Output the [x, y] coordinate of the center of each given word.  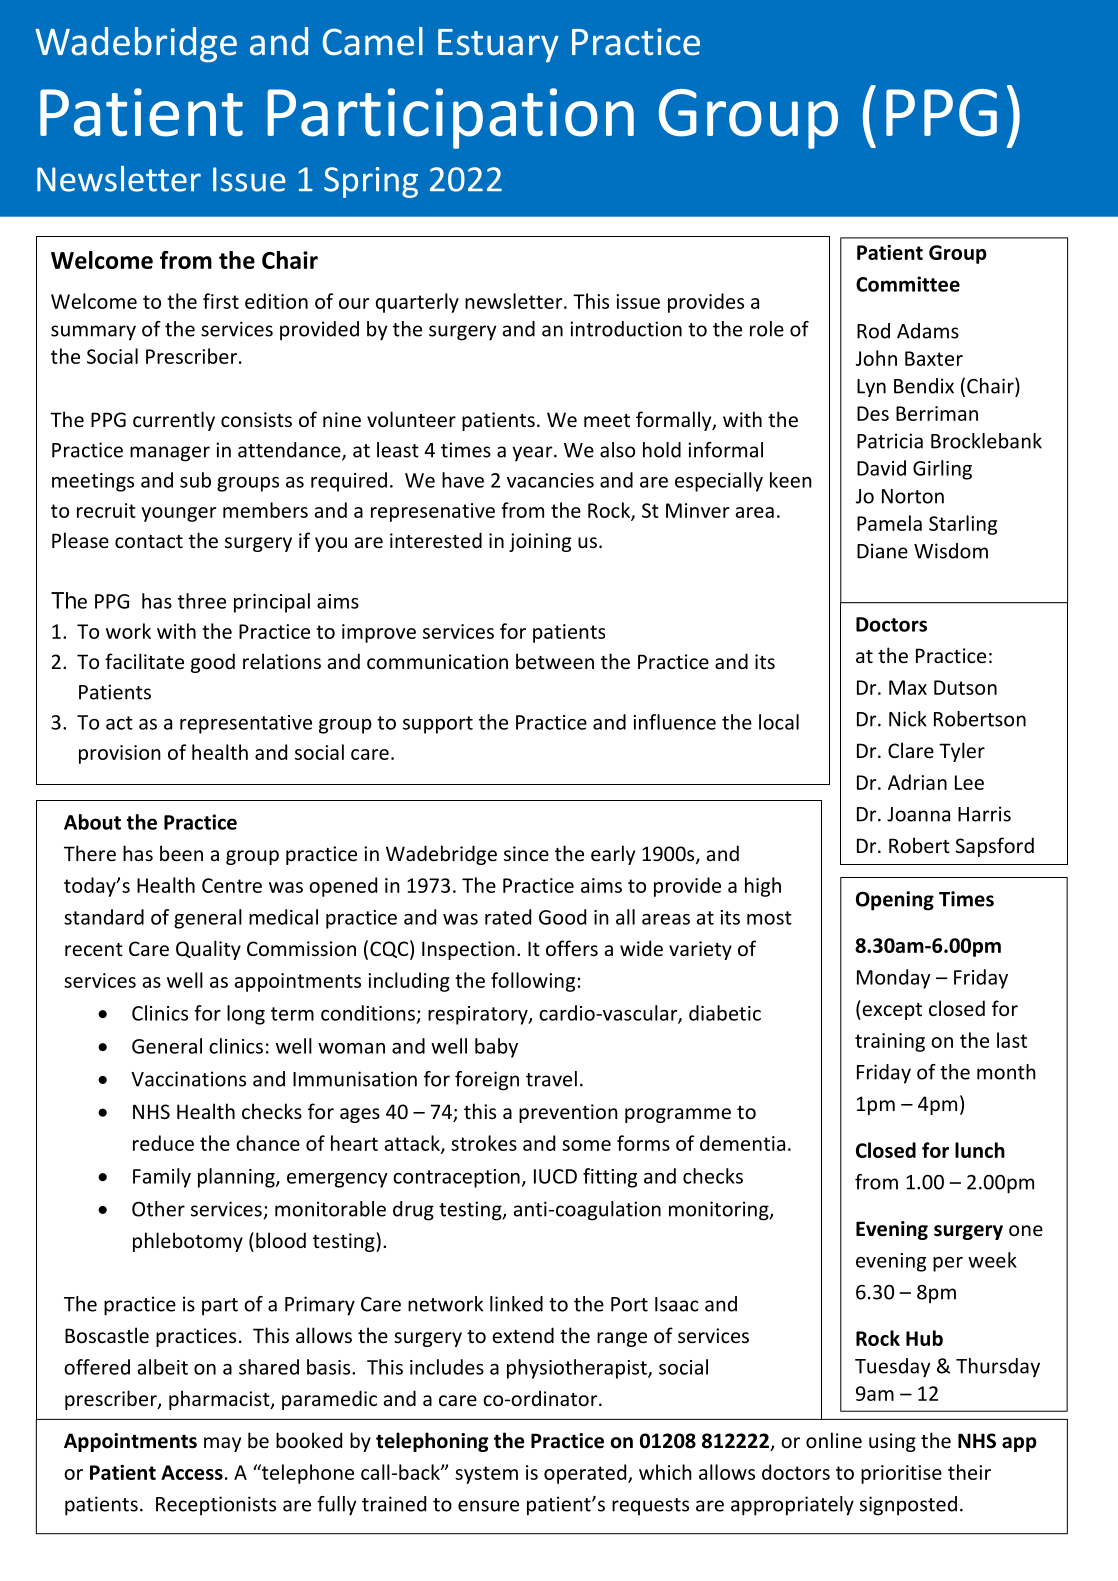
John [876, 358]
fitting [610, 1178]
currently [174, 421]
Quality [208, 950]
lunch [980, 1150]
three [202, 601]
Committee [908, 284]
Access [192, 1472]
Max [908, 687]
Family [162, 1178]
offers [572, 948]
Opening [895, 901]
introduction [626, 329]
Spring [371, 182]
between [555, 661]
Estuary [498, 46]
